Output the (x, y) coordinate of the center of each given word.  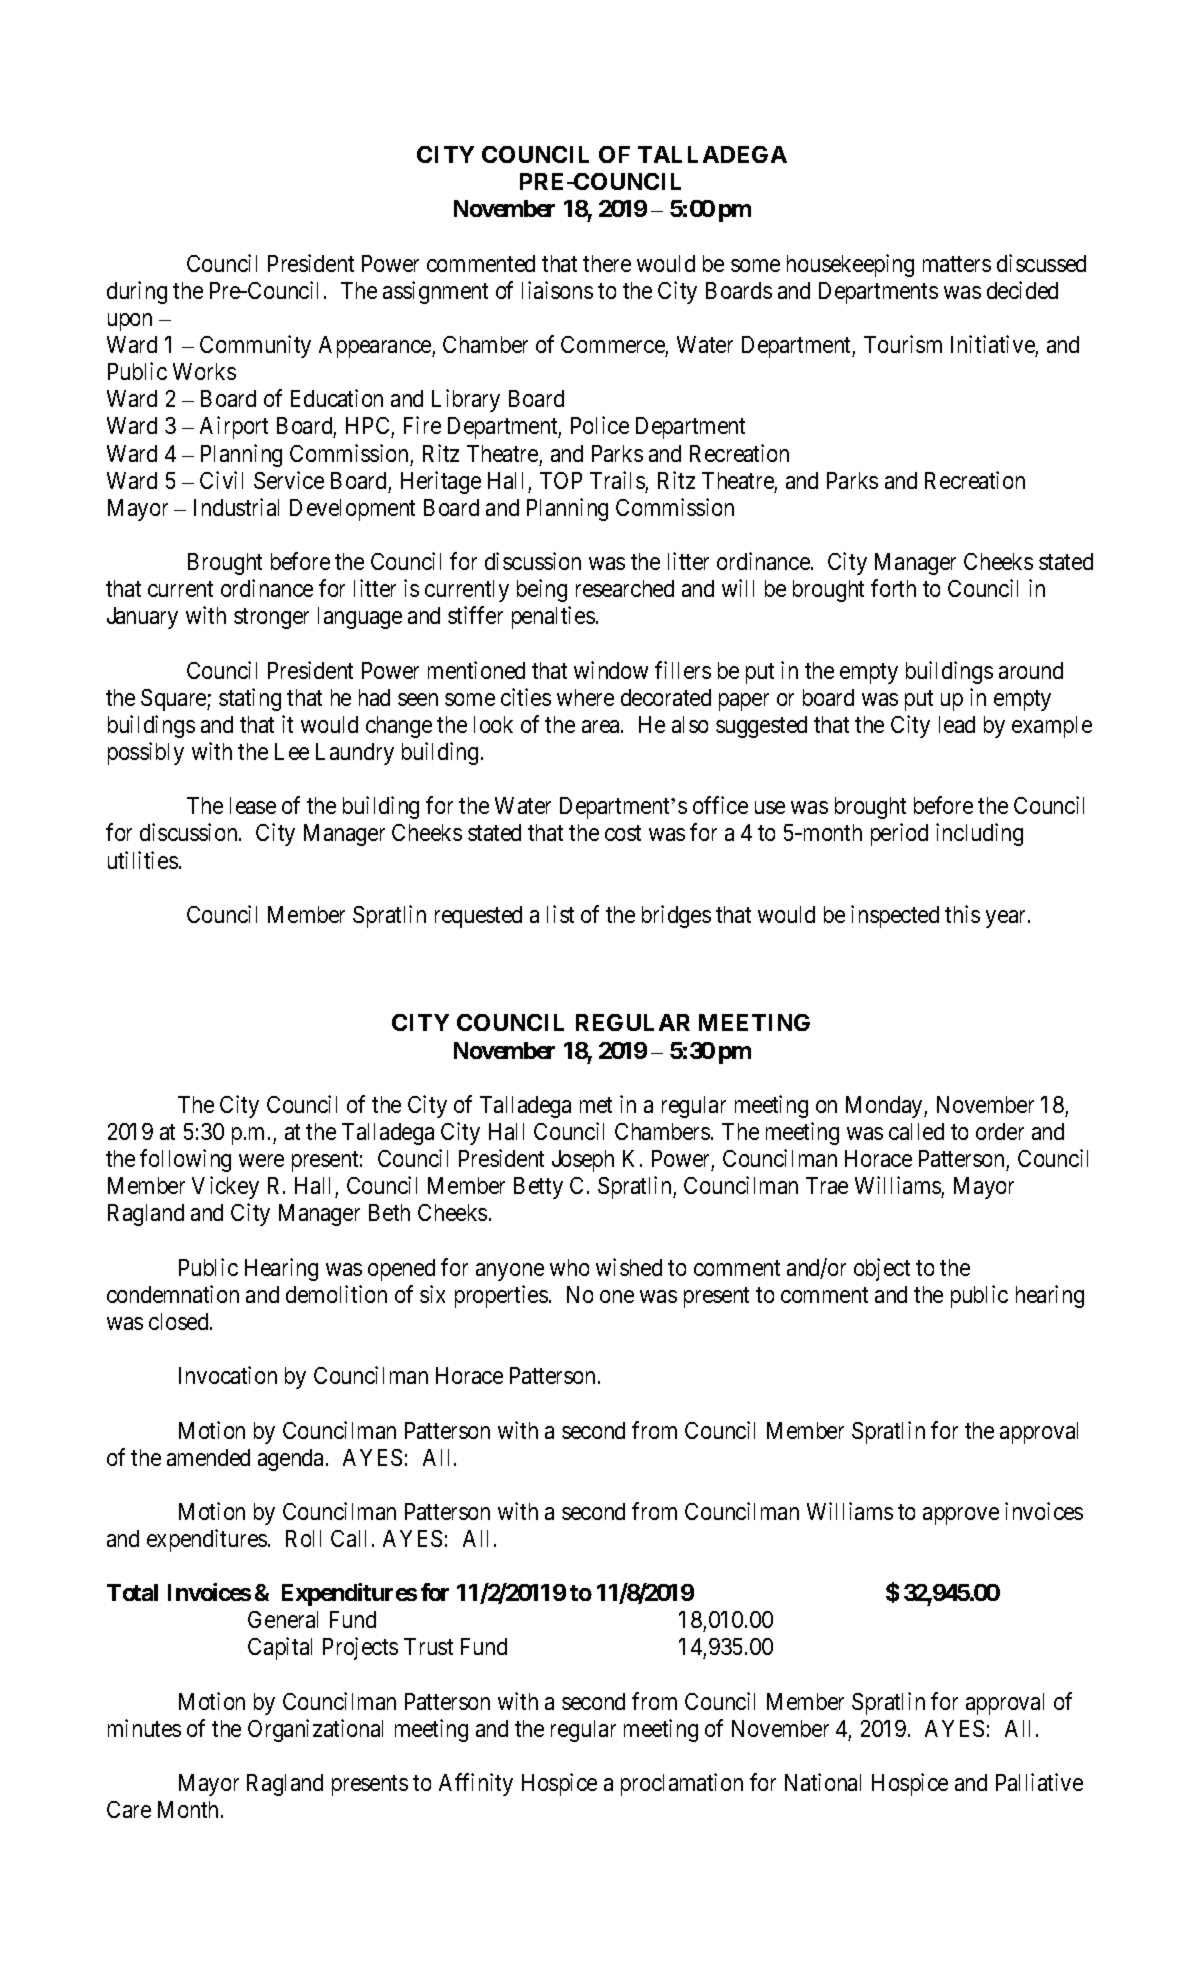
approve (961, 1516)
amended (208, 1457)
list (560, 914)
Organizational (315, 1730)
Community (255, 346)
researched (625, 588)
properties (501, 1296)
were (261, 1160)
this (962, 914)
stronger (271, 619)
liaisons (557, 290)
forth (893, 588)
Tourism (903, 344)
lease (253, 805)
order (1000, 1131)
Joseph (583, 1161)
